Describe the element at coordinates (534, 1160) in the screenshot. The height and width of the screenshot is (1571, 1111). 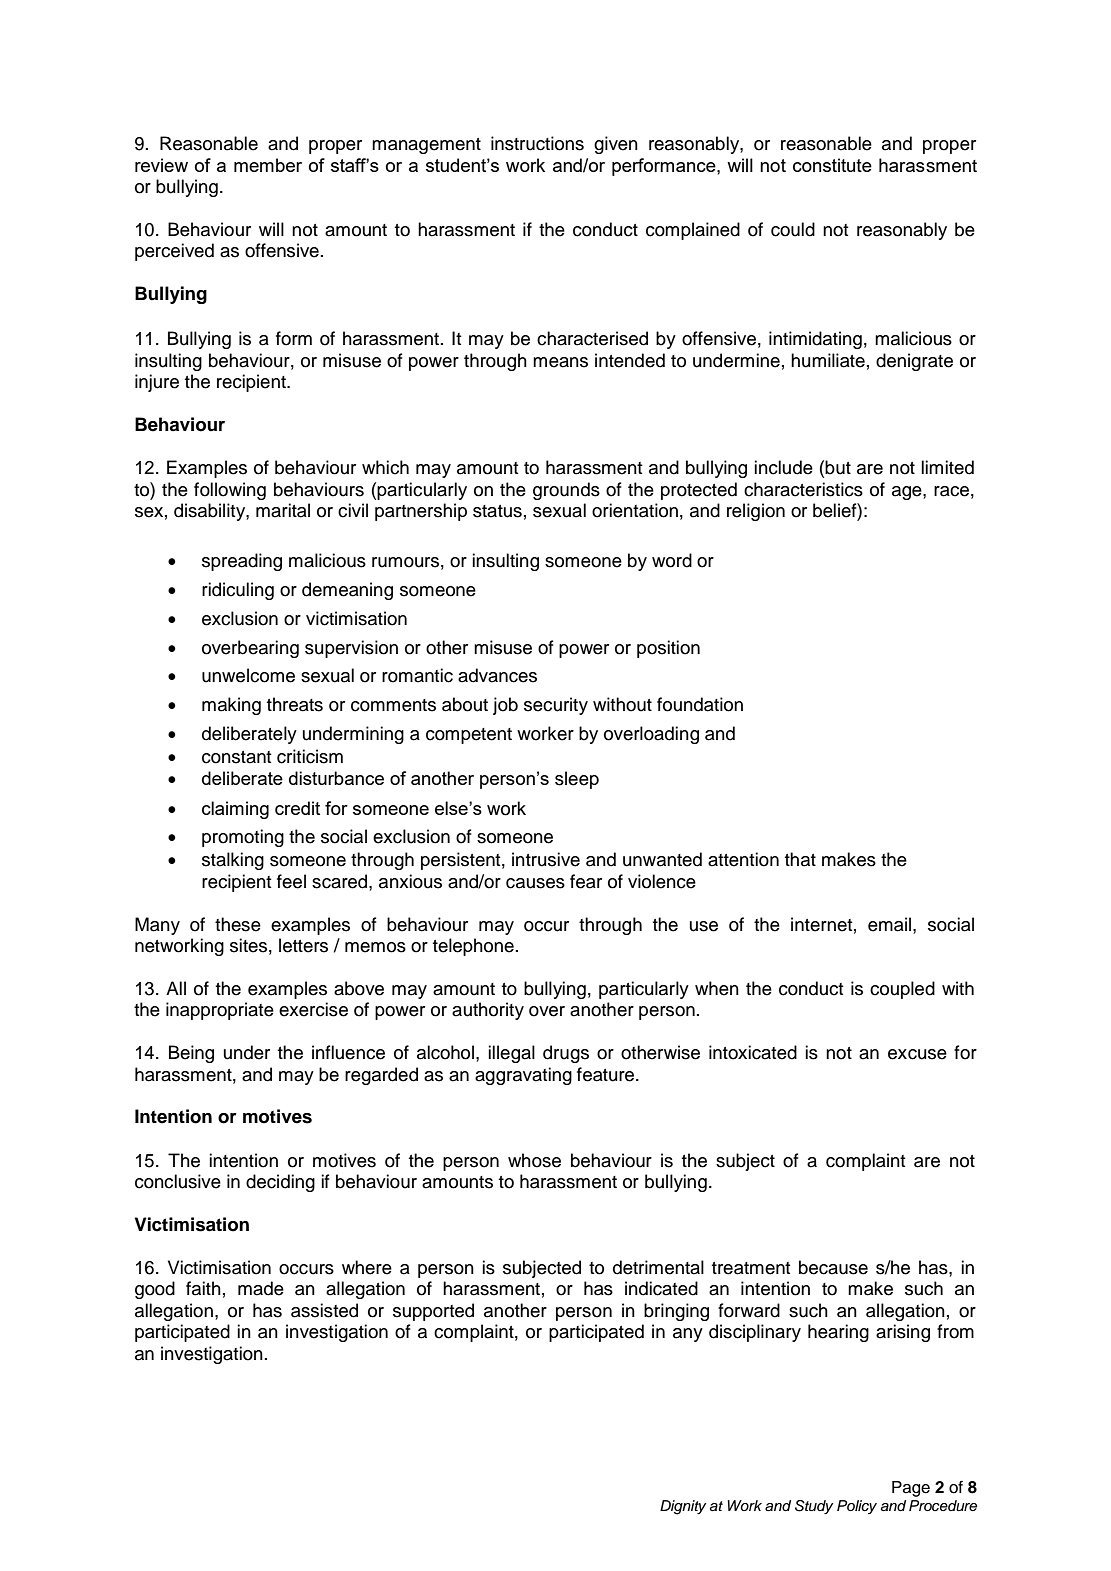
I see `whose` at that location.
